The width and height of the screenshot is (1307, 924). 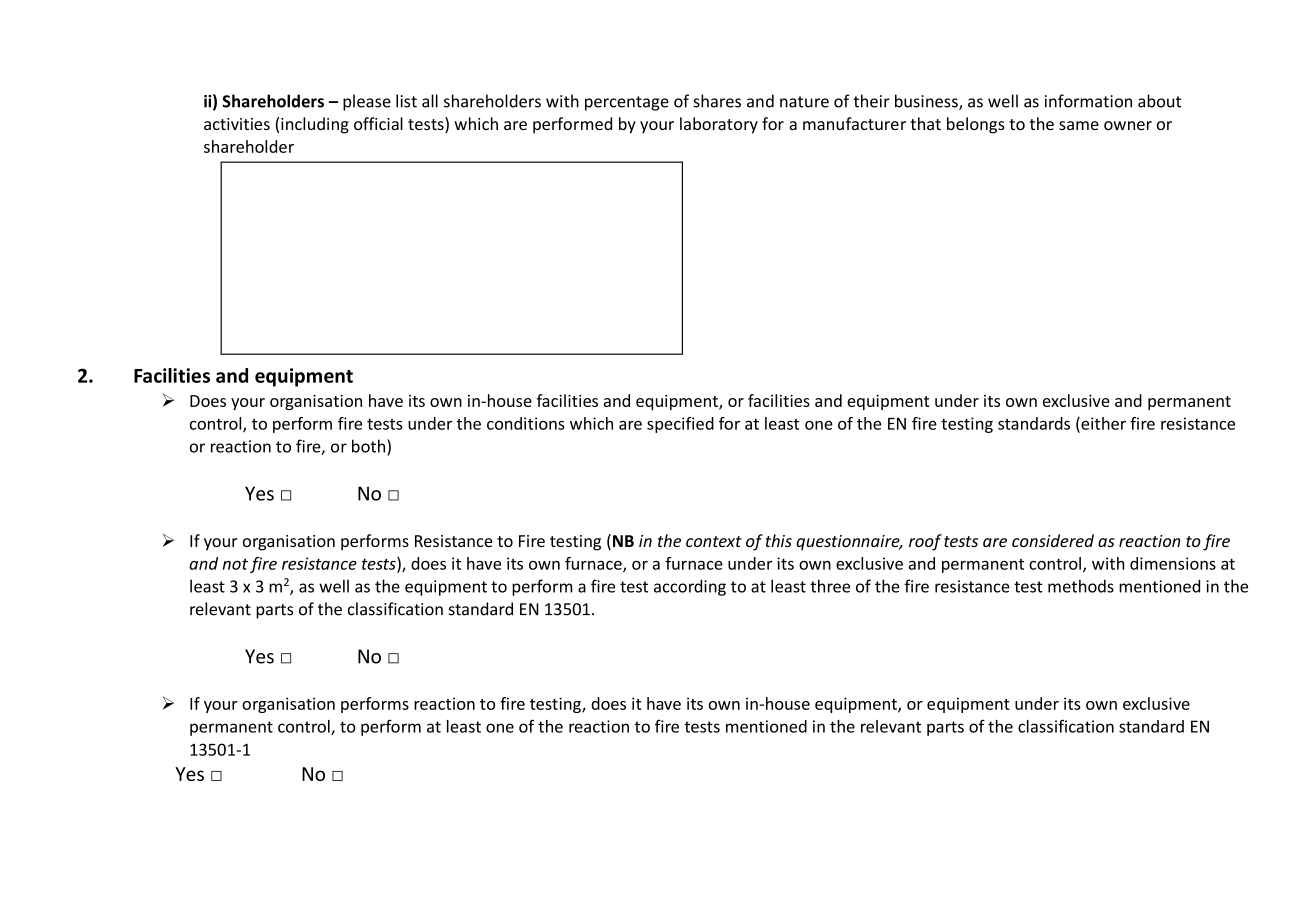 I want to click on official, so click(x=378, y=123).
